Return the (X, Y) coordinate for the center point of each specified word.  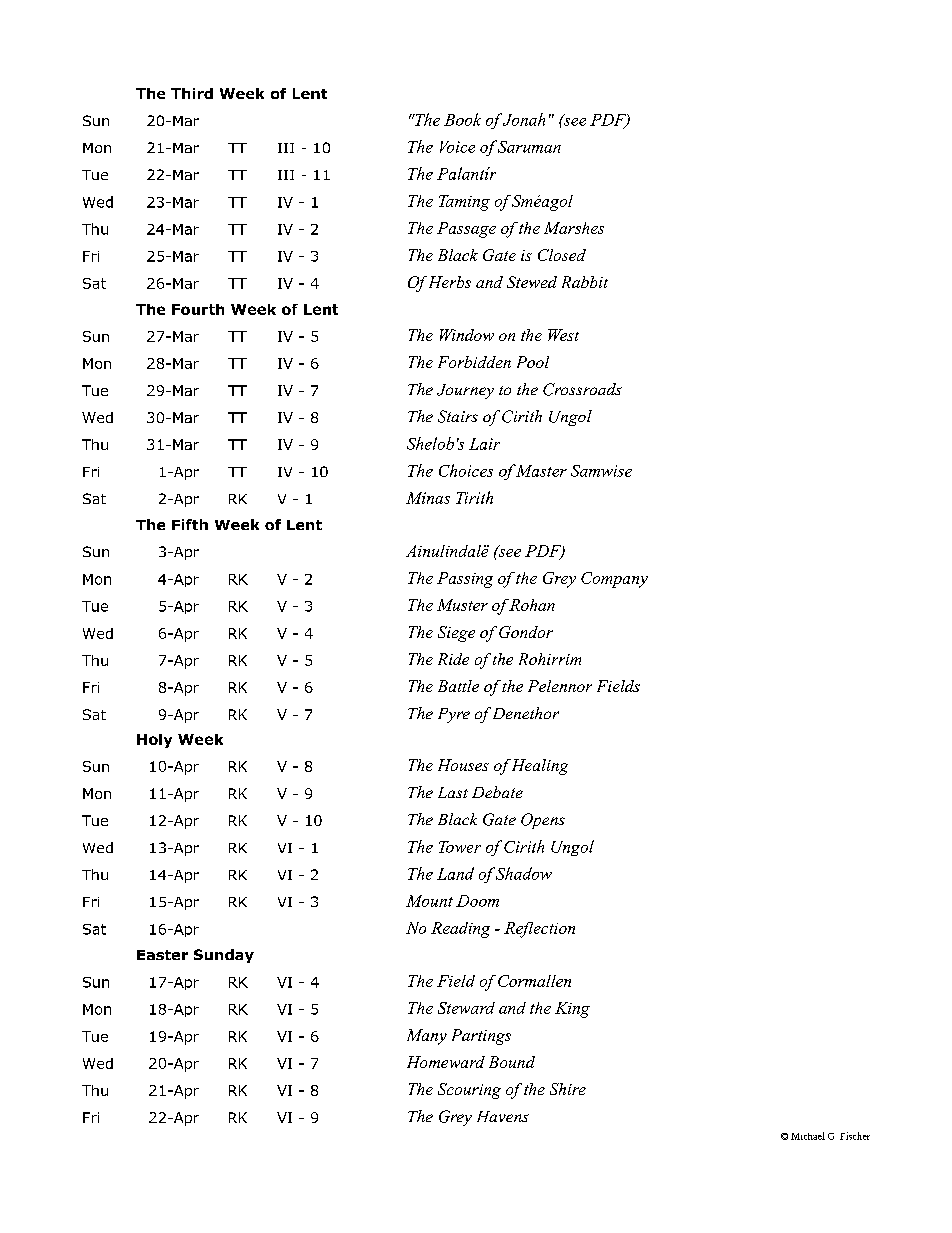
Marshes (574, 228)
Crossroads (582, 389)
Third (192, 93)
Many (427, 1037)
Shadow (524, 873)
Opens (543, 821)
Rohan (532, 605)
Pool (533, 362)
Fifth (190, 524)
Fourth (198, 309)
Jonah (524, 119)
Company (614, 580)
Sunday (224, 956)
